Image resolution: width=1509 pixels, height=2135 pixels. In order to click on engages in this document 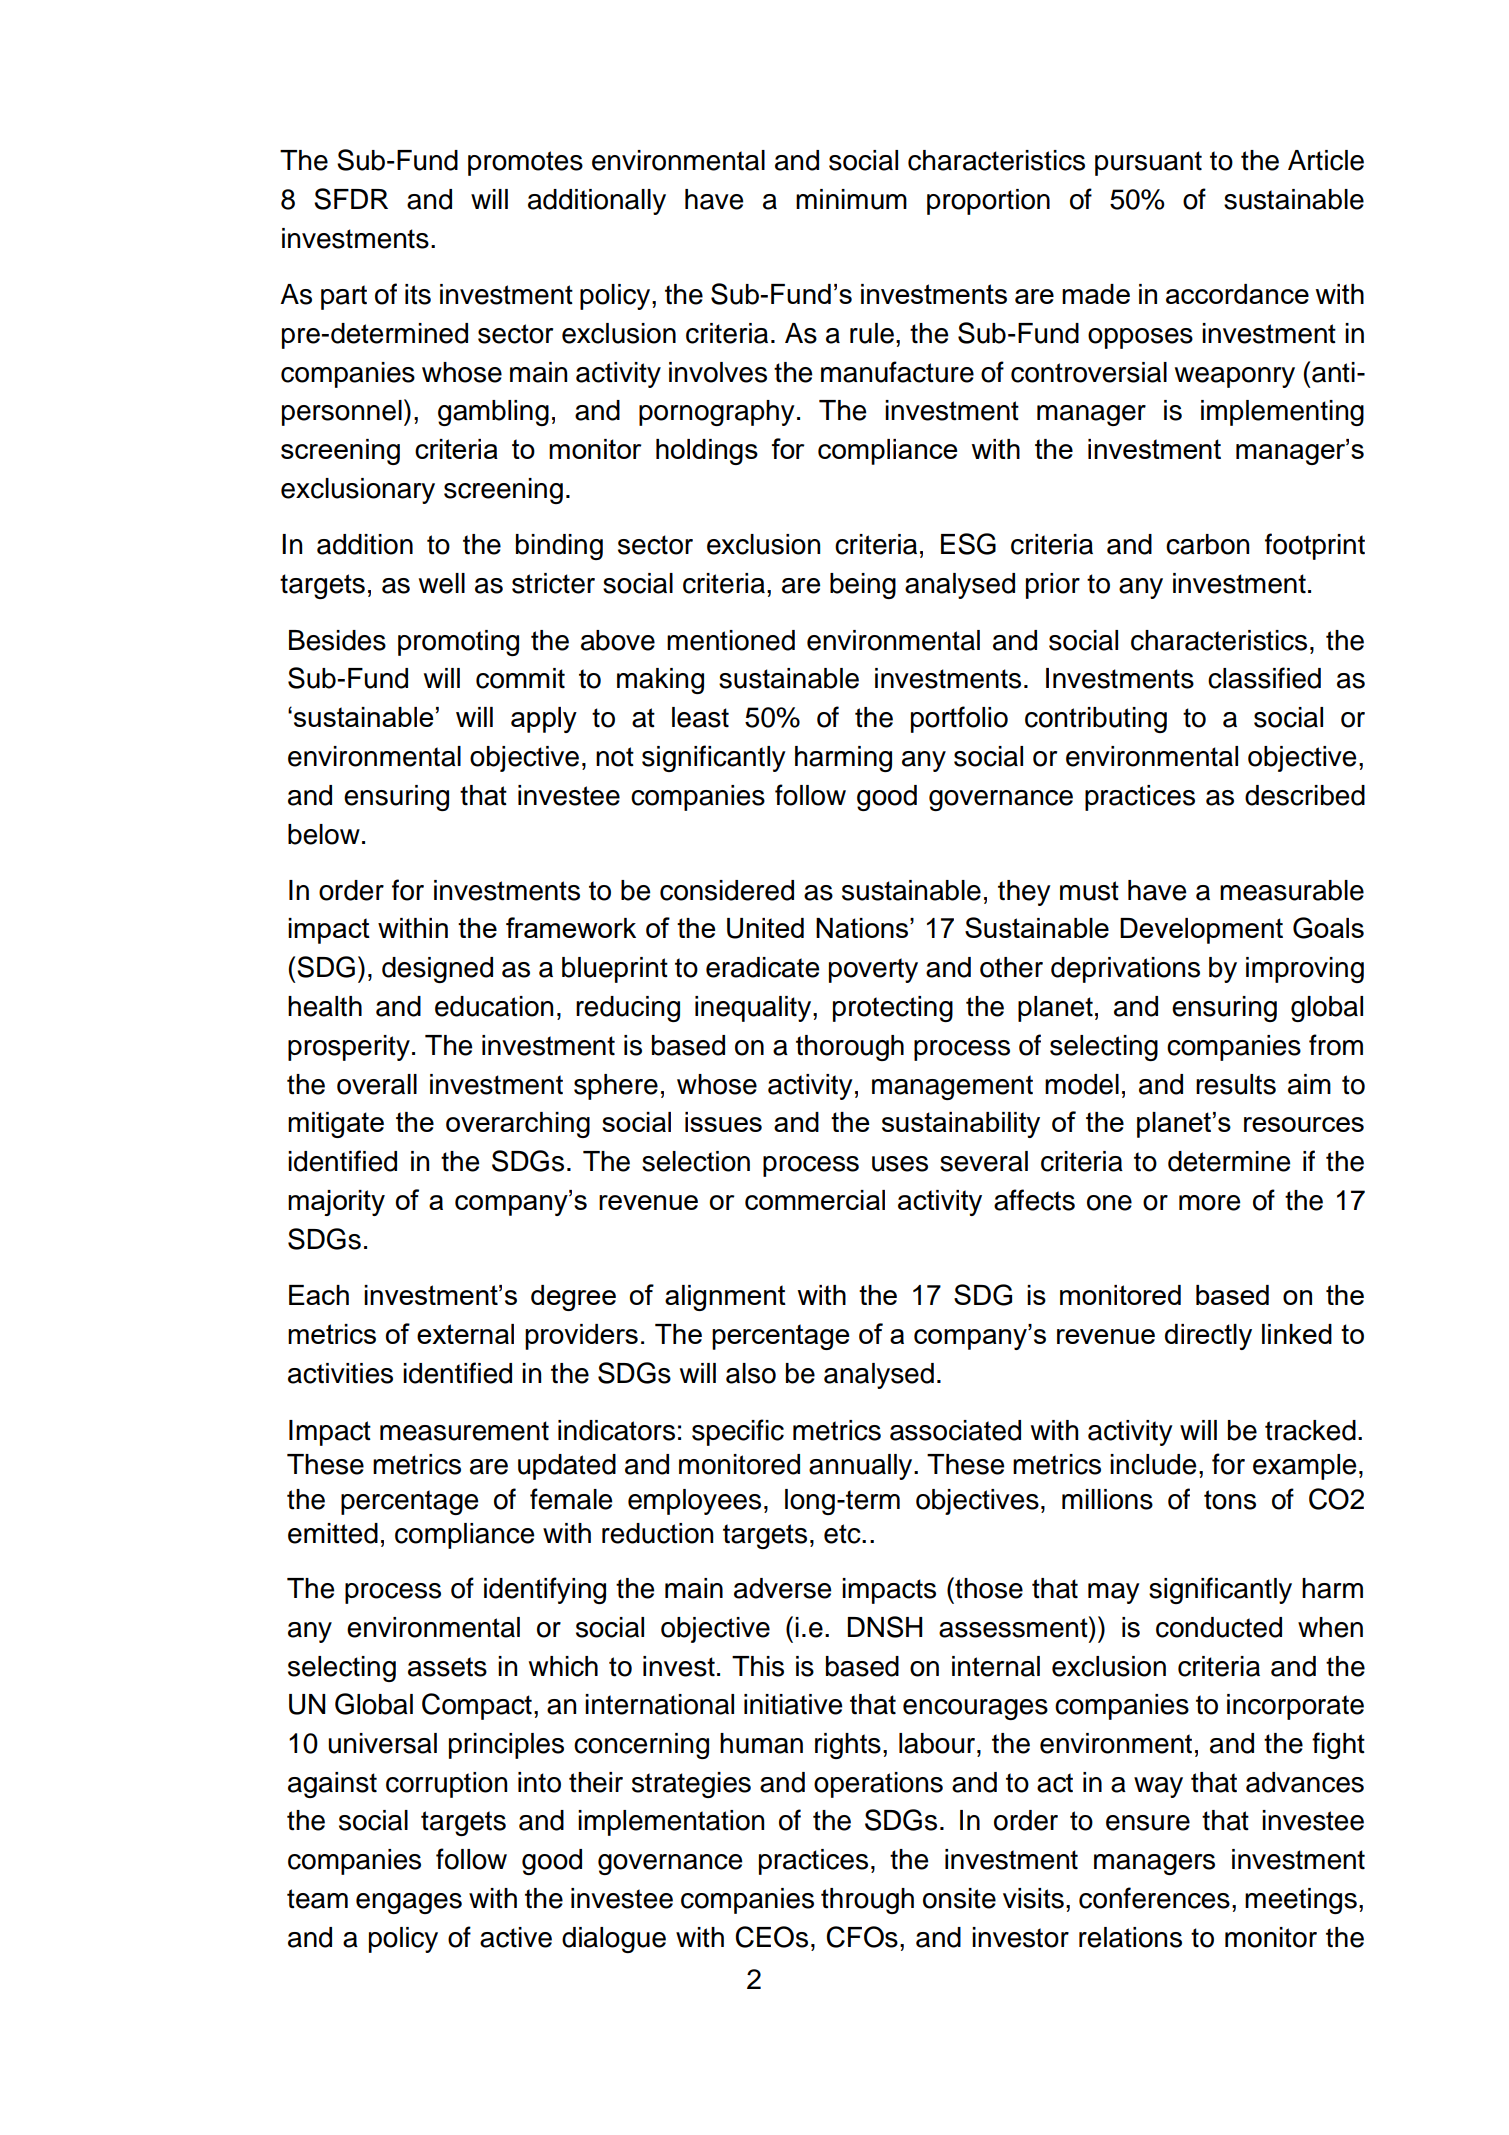, I will do `click(409, 1903)`.
